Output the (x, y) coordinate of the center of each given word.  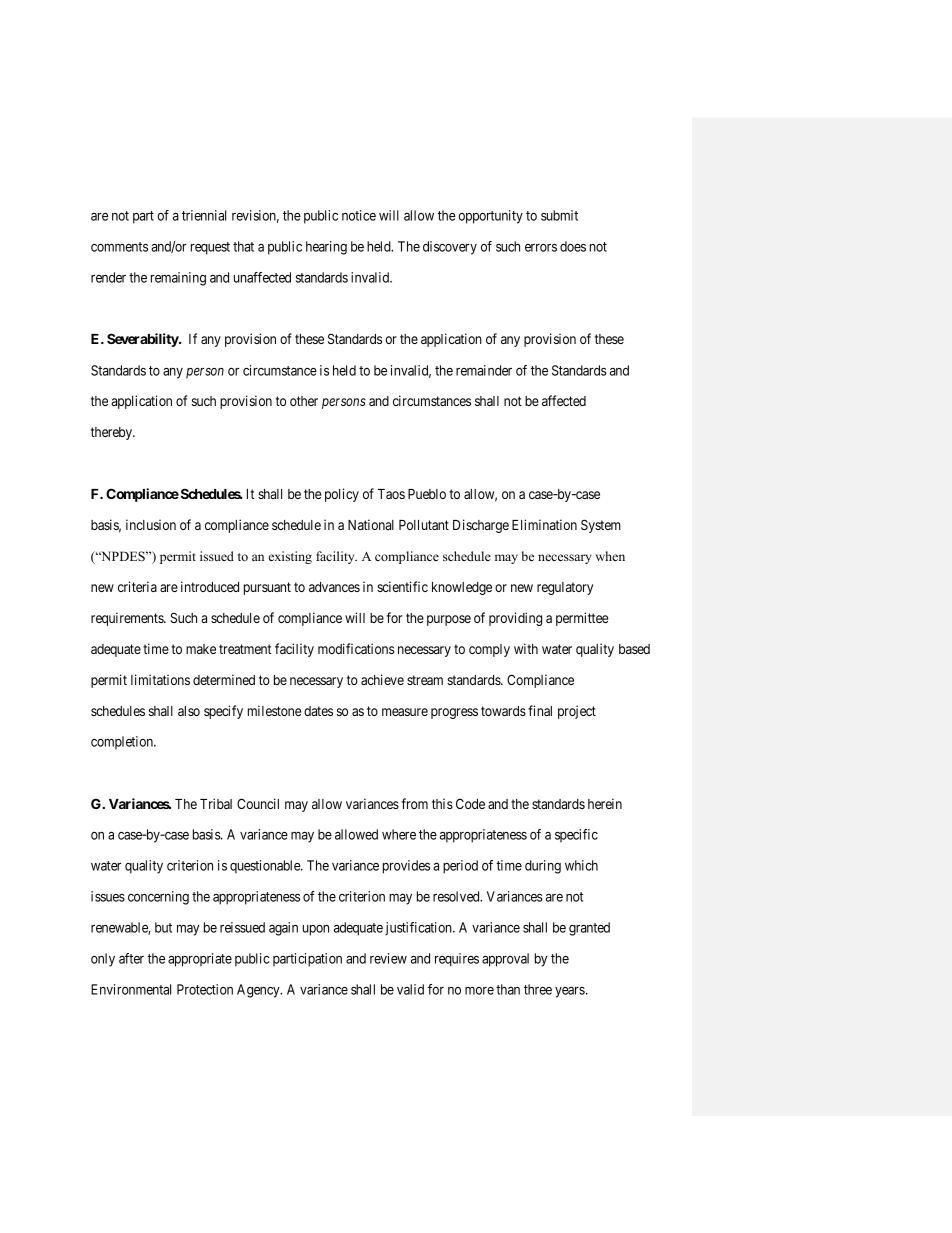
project (577, 712)
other (304, 401)
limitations (160, 679)
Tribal (216, 803)
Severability (143, 340)
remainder (484, 370)
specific (576, 835)
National (371, 524)
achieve (382, 679)
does (573, 246)
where (399, 834)
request (210, 248)
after (131, 958)
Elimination (544, 524)
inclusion (151, 524)
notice (359, 215)
